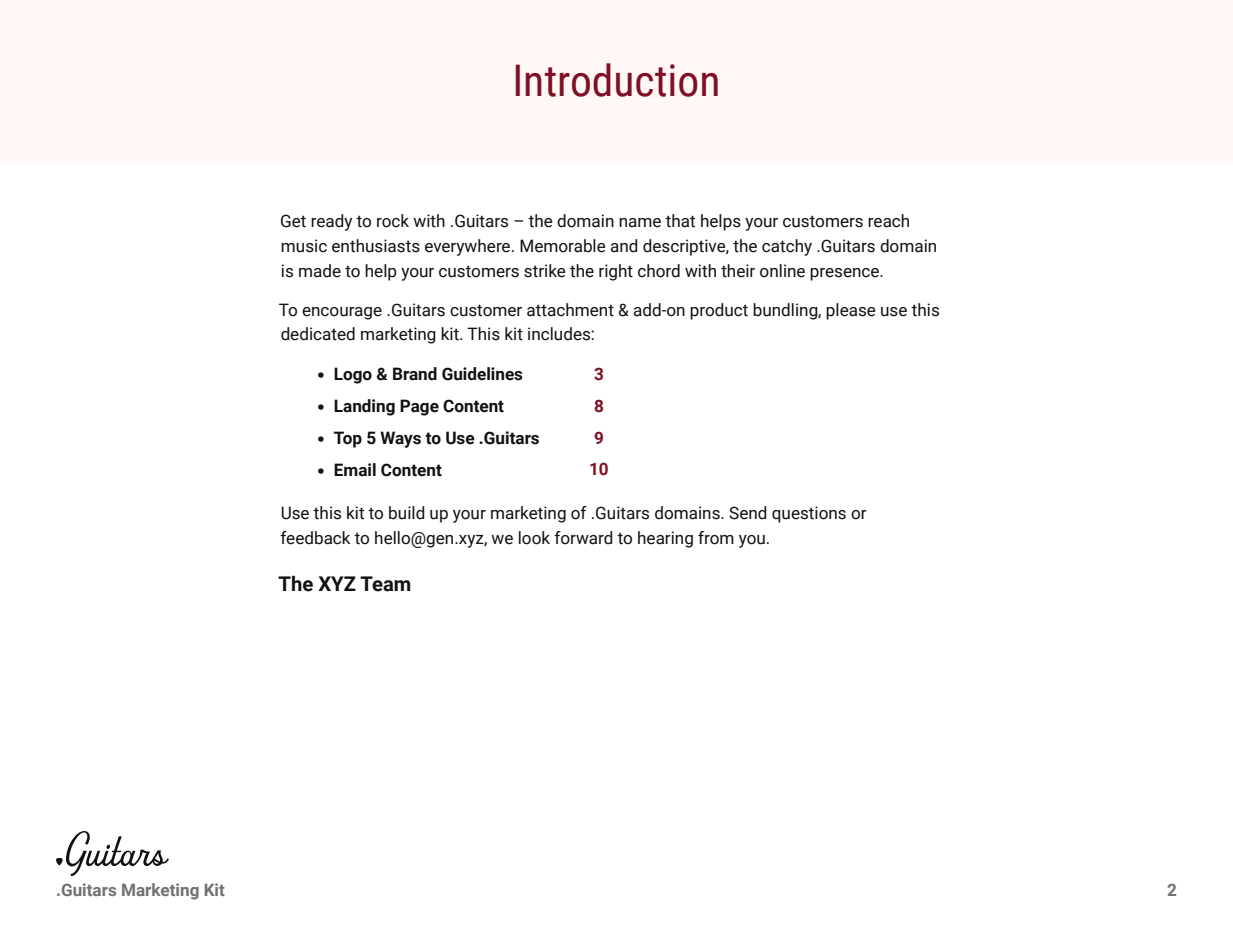 The width and height of the screenshot is (1233, 952). I want to click on Team, so click(385, 584).
